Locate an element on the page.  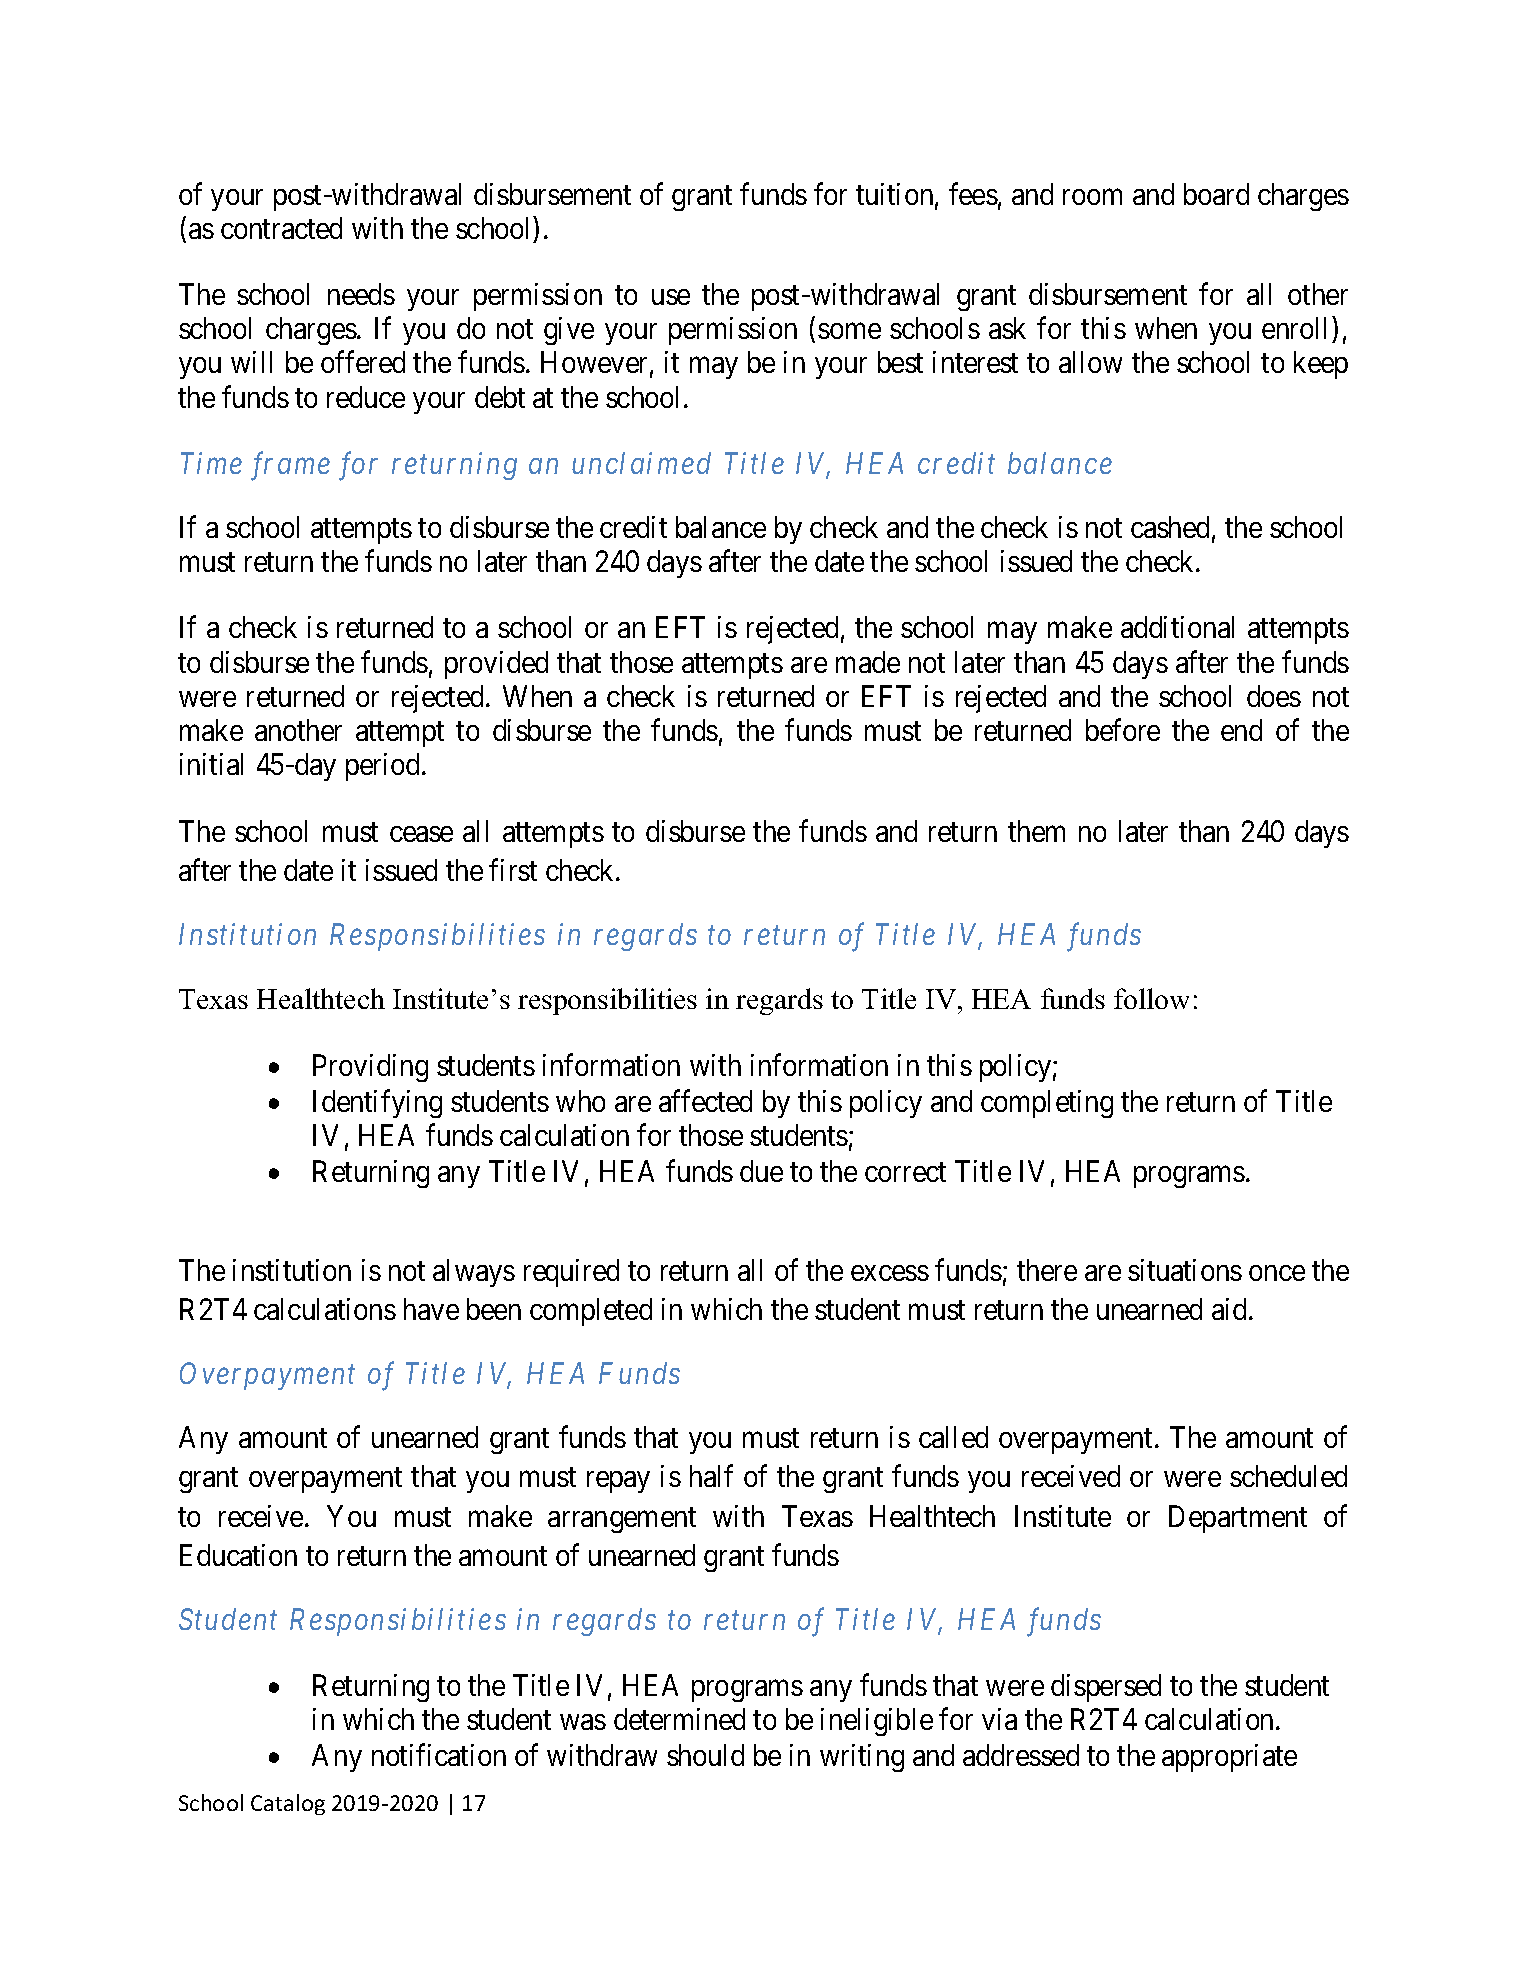
contracted is located at coordinates (281, 228).
